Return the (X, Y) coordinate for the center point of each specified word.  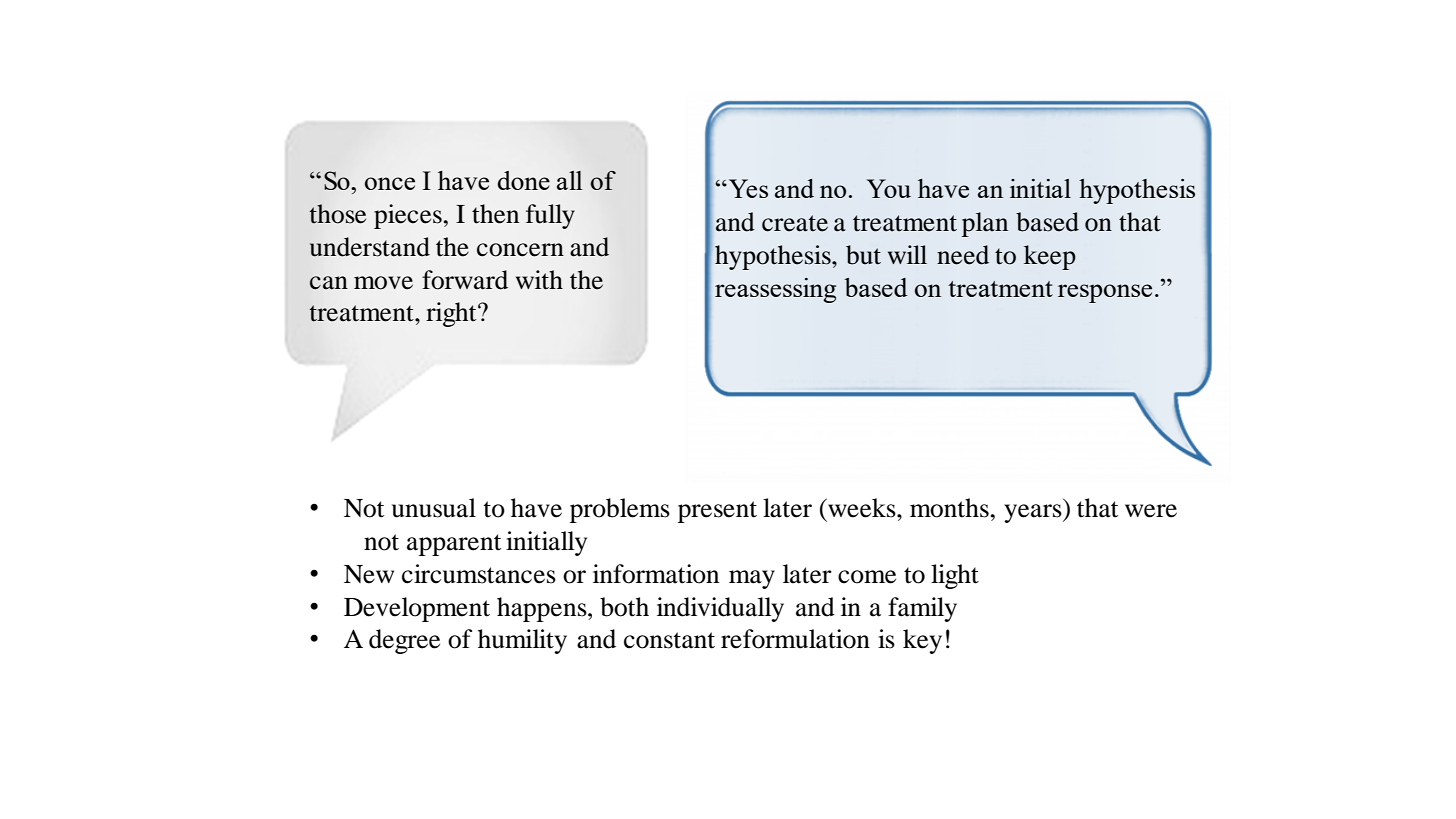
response (1105, 293)
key (922, 641)
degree (404, 641)
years (1034, 513)
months (949, 508)
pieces (408, 216)
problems (620, 510)
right (452, 314)
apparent (454, 545)
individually (720, 609)
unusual (434, 508)
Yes (748, 188)
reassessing (775, 290)
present (717, 512)
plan (985, 224)
